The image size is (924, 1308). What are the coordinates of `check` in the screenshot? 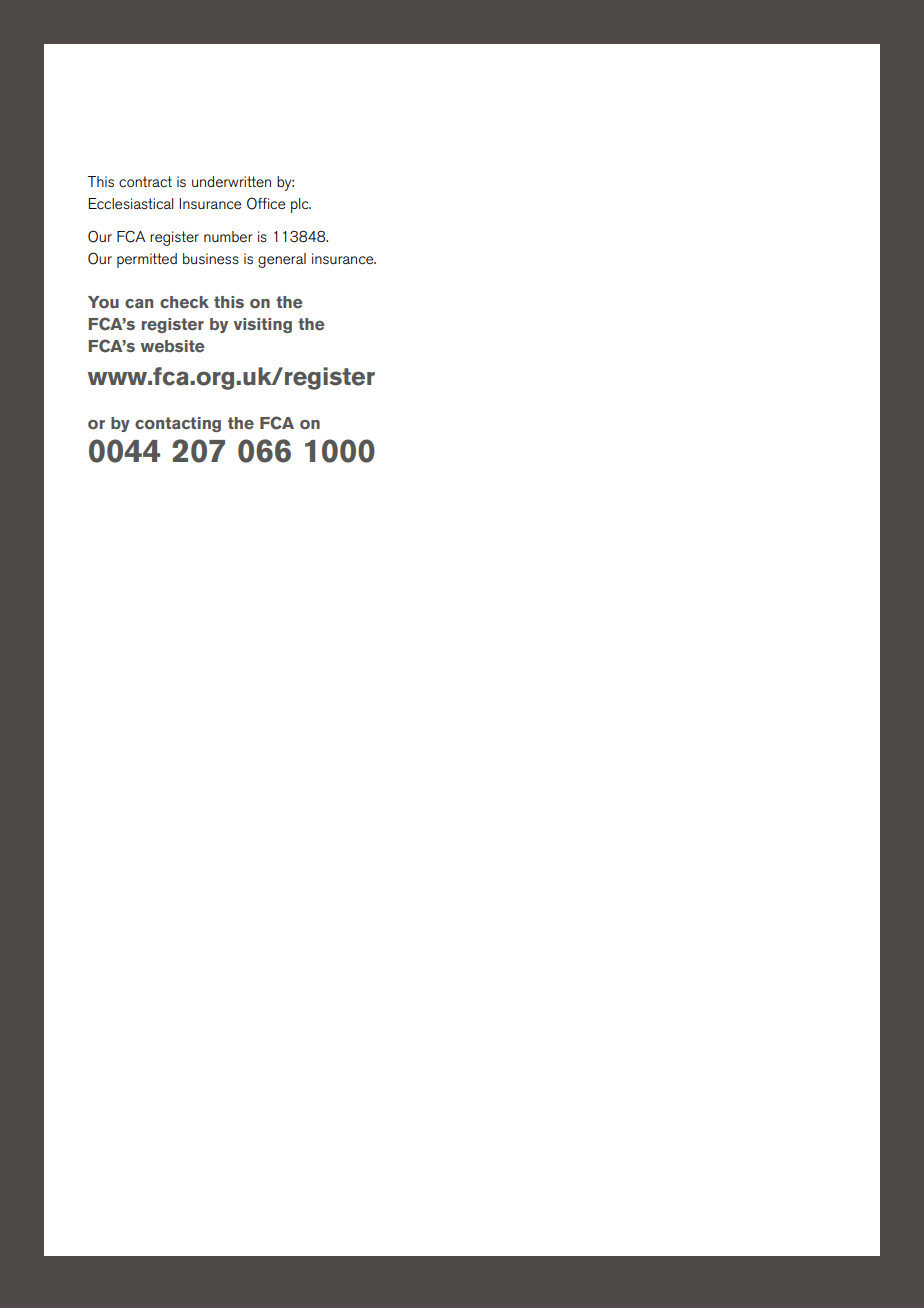 It's located at (184, 302).
